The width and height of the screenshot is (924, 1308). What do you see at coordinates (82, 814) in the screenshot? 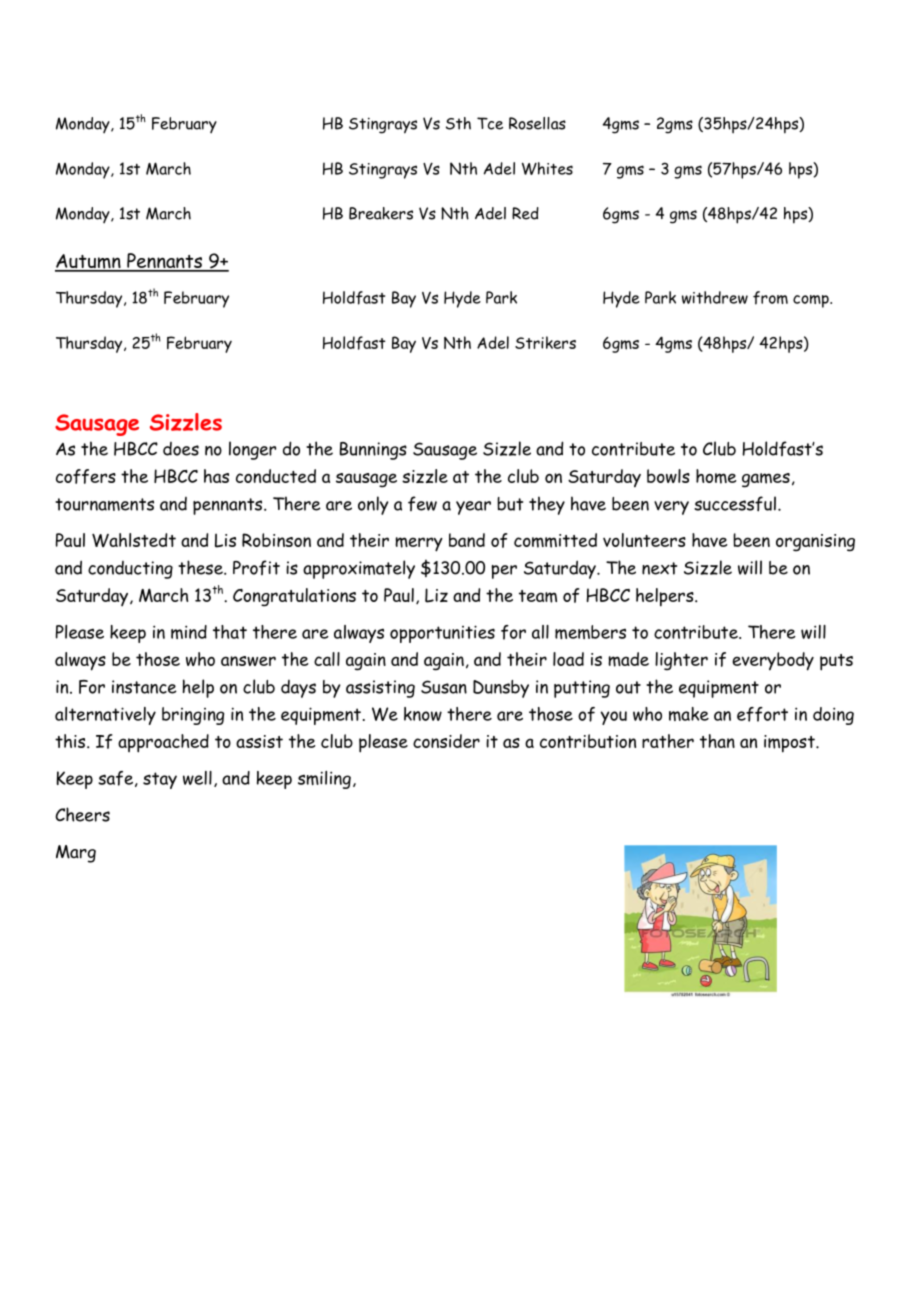
I see `Cheers` at bounding box center [82, 814].
